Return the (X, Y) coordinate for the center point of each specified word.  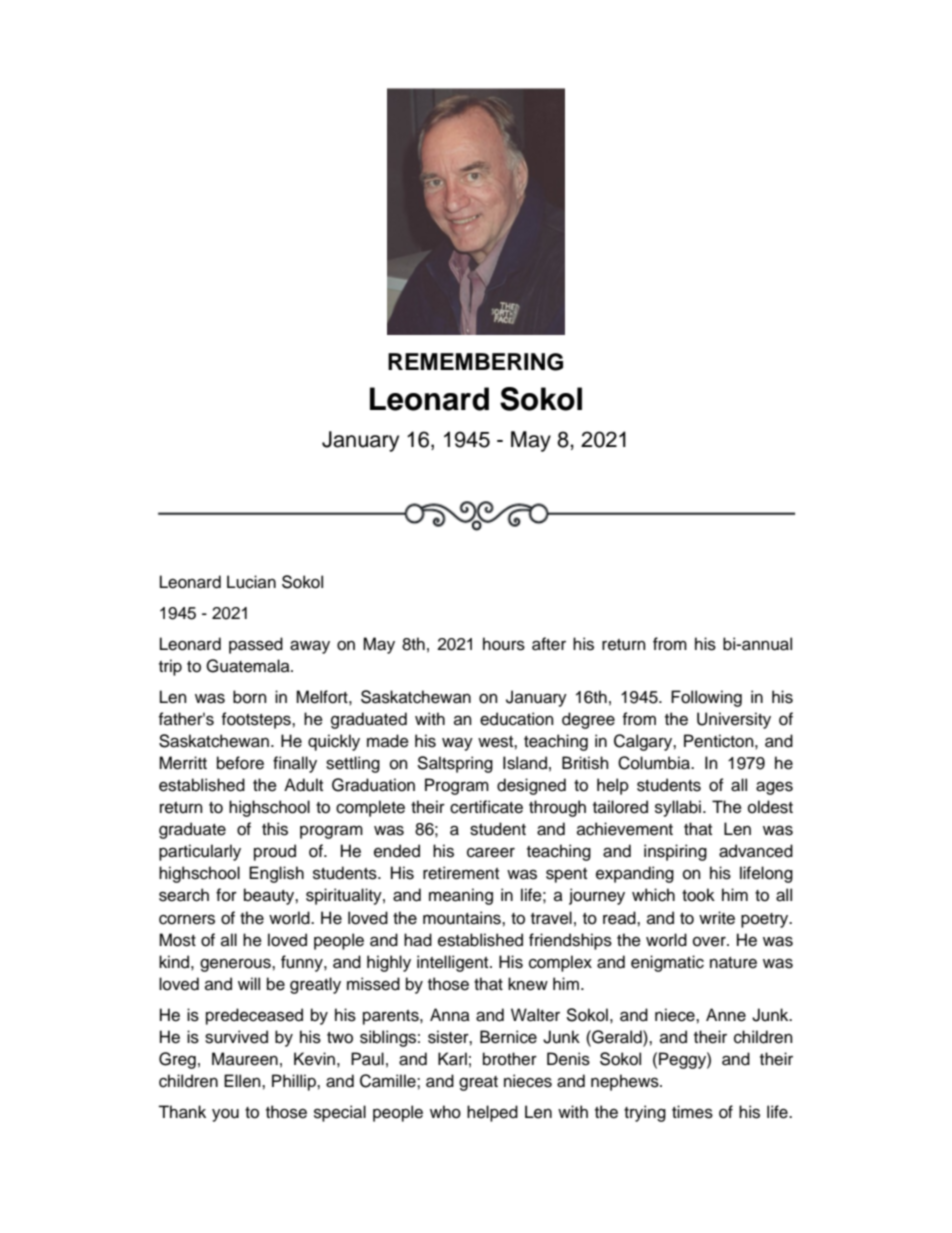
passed (256, 645)
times (692, 1112)
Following (706, 698)
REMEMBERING (475, 362)
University (734, 720)
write (717, 918)
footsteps (257, 720)
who (445, 1112)
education (517, 719)
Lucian (251, 582)
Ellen (243, 1081)
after (549, 644)
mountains (463, 918)
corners (187, 919)
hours (504, 644)
